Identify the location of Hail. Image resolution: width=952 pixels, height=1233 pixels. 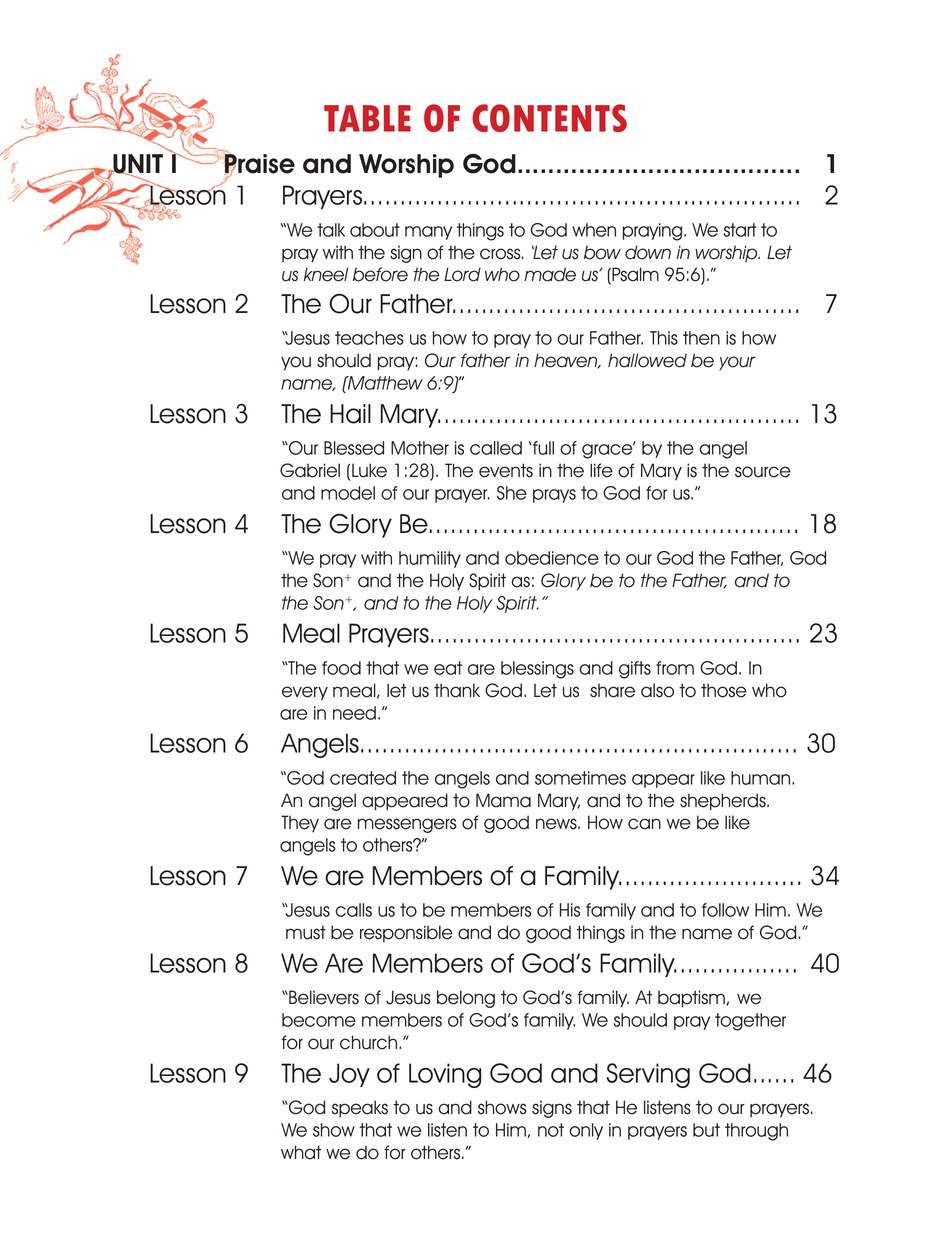
(350, 414).
